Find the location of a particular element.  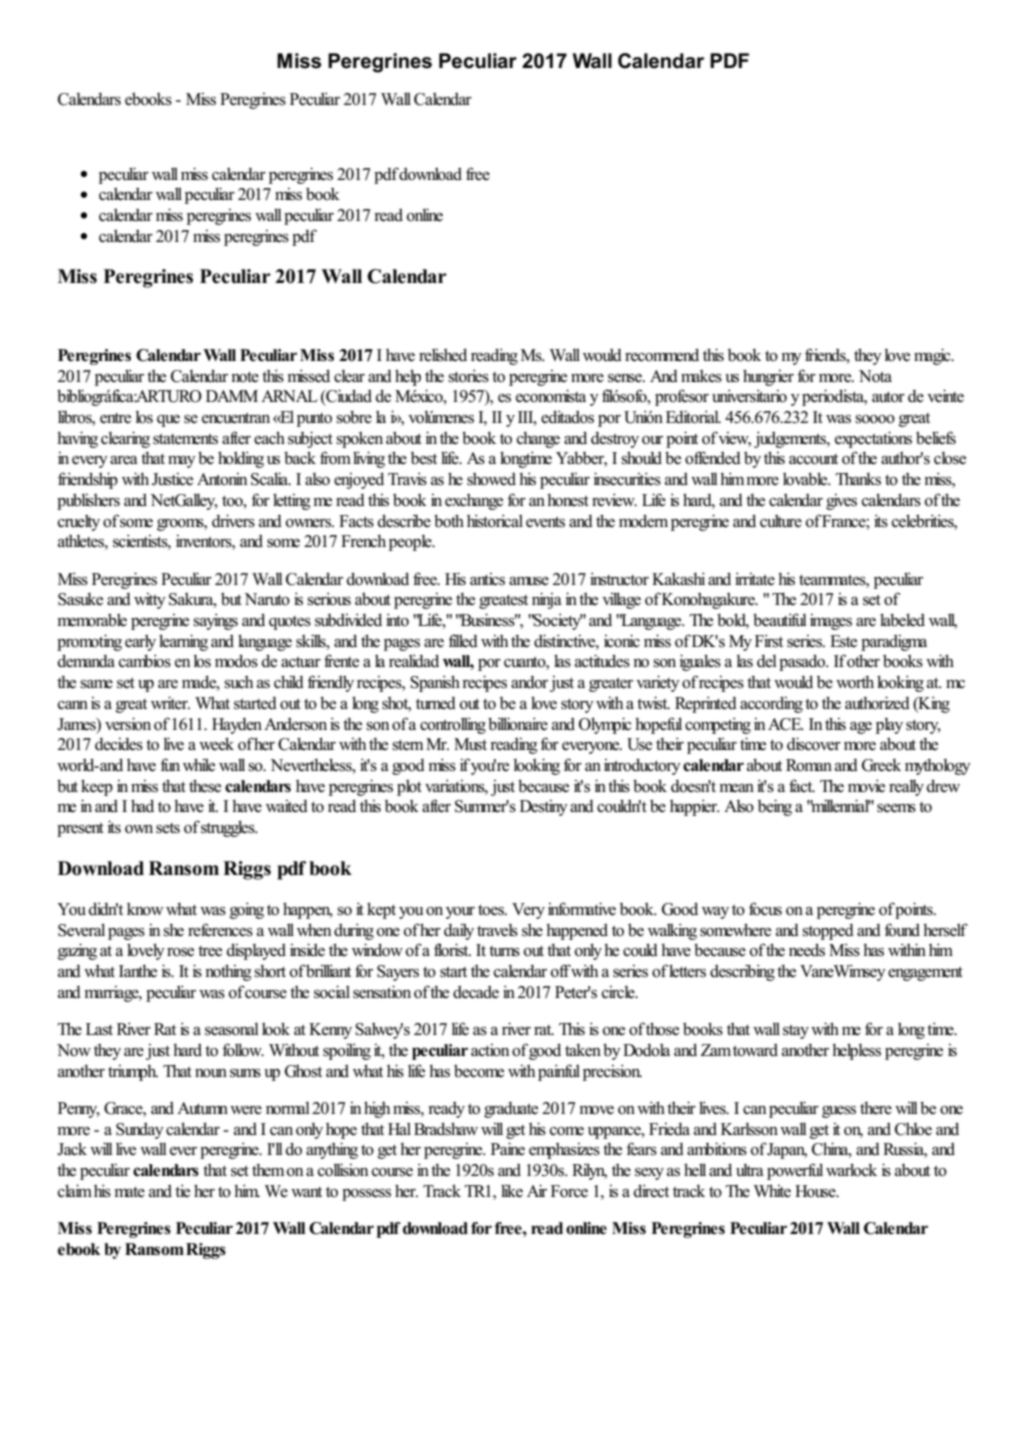

instructor is located at coordinates (619, 579).
